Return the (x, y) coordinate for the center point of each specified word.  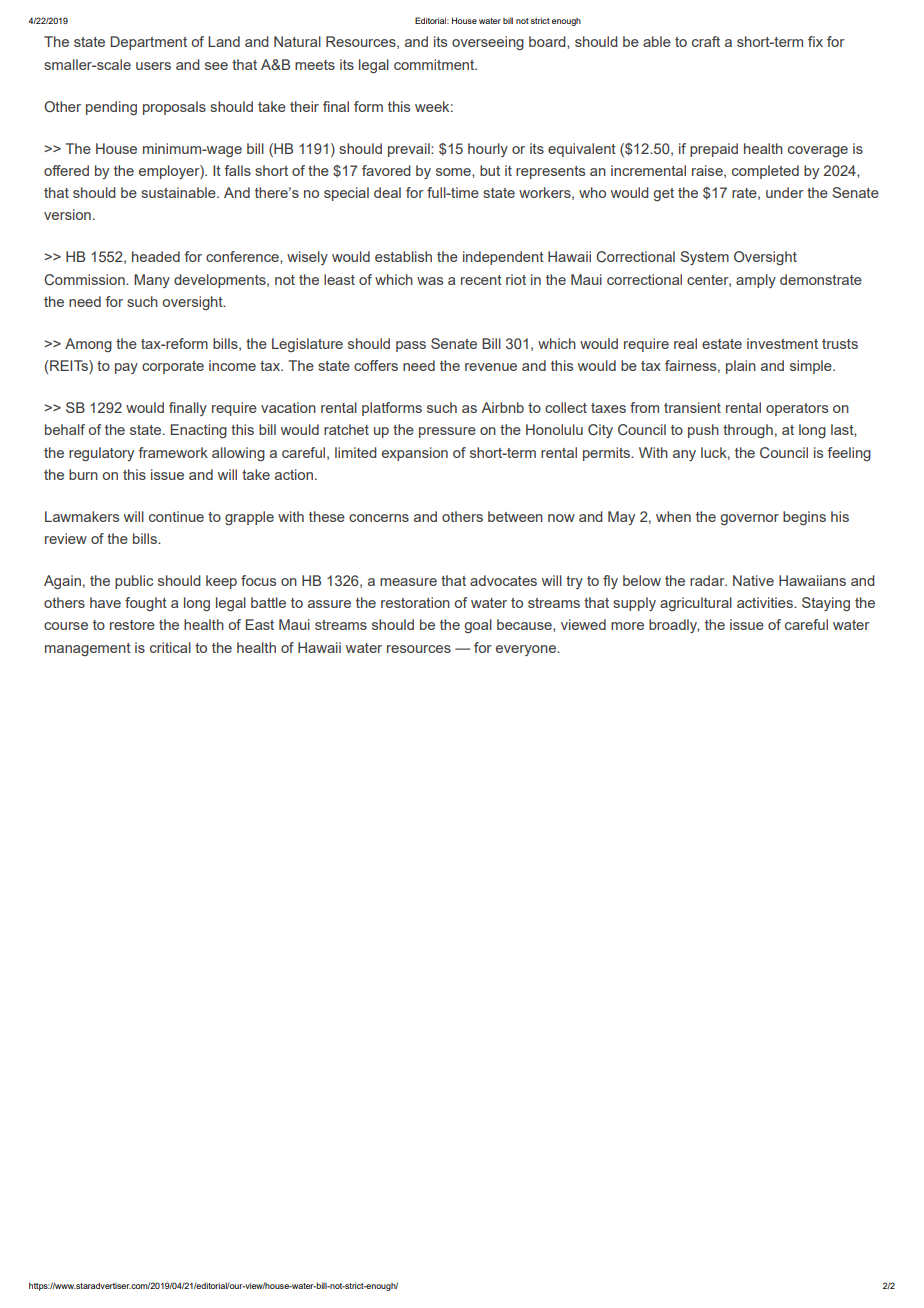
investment (782, 343)
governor (750, 519)
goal (478, 626)
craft (706, 41)
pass (411, 346)
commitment (435, 64)
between (515, 516)
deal (387, 192)
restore (132, 625)
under (785, 192)
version (67, 214)
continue (176, 516)
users (153, 66)
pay (126, 368)
